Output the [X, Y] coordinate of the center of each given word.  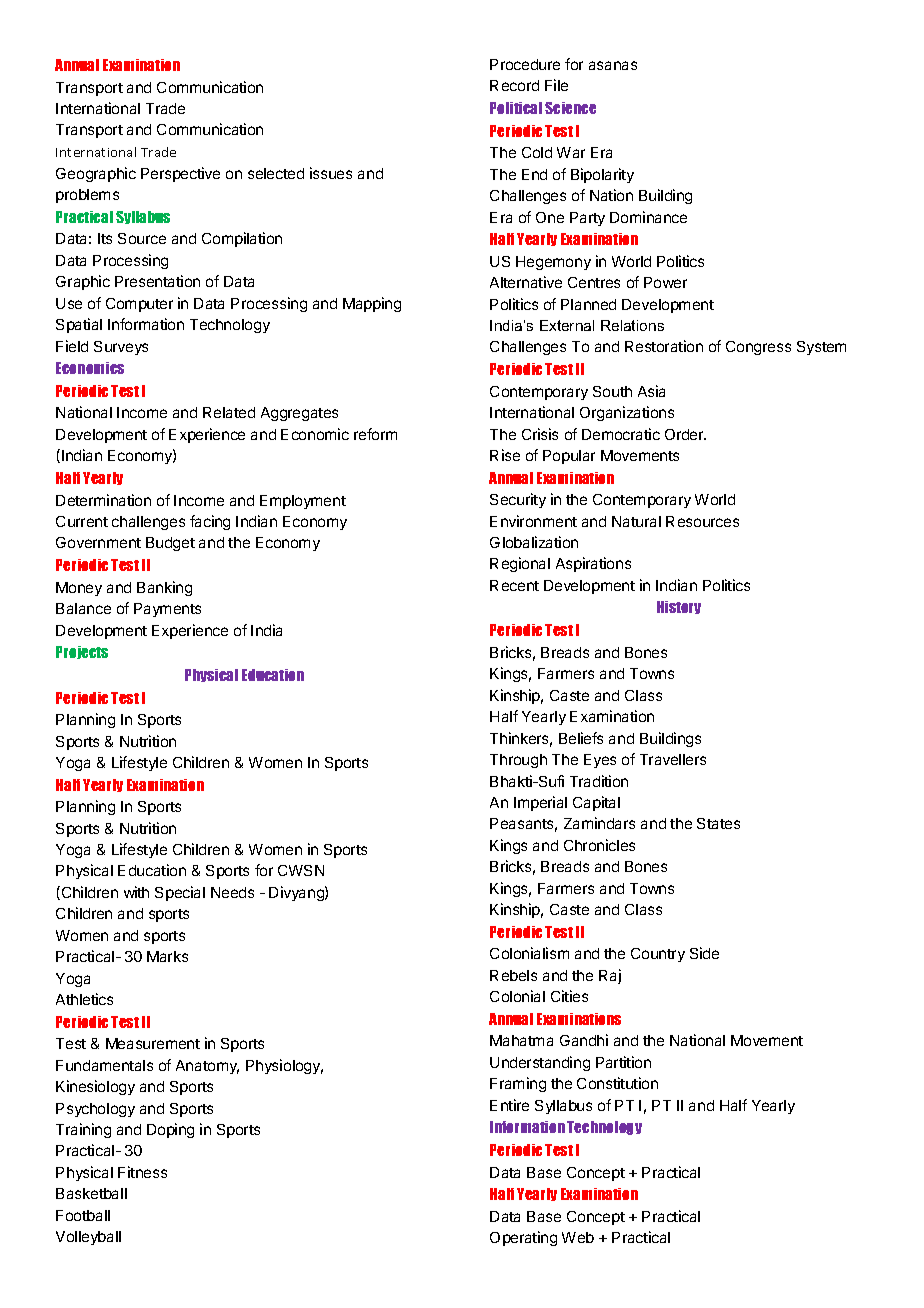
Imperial [540, 803]
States [718, 823]
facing [210, 522]
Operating [523, 1238]
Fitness [142, 1172]
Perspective [180, 174]
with [136, 892]
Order [685, 434]
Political [516, 108]
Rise [505, 455]
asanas [613, 65]
